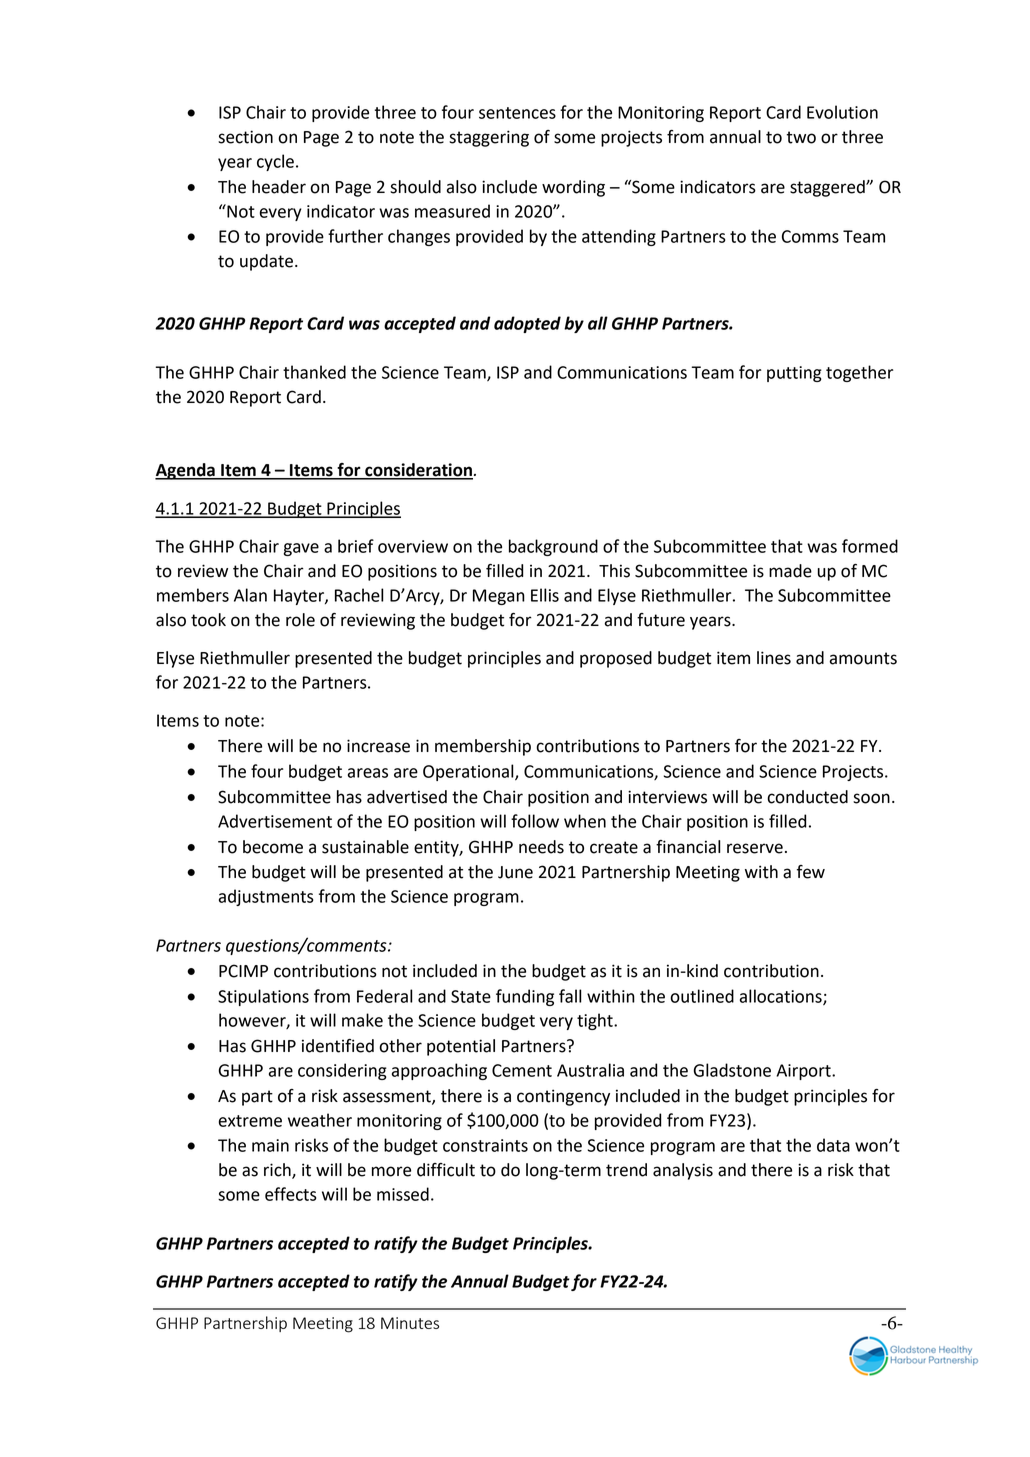 The image size is (1030, 1457). I want to click on Operational, so click(469, 772).
